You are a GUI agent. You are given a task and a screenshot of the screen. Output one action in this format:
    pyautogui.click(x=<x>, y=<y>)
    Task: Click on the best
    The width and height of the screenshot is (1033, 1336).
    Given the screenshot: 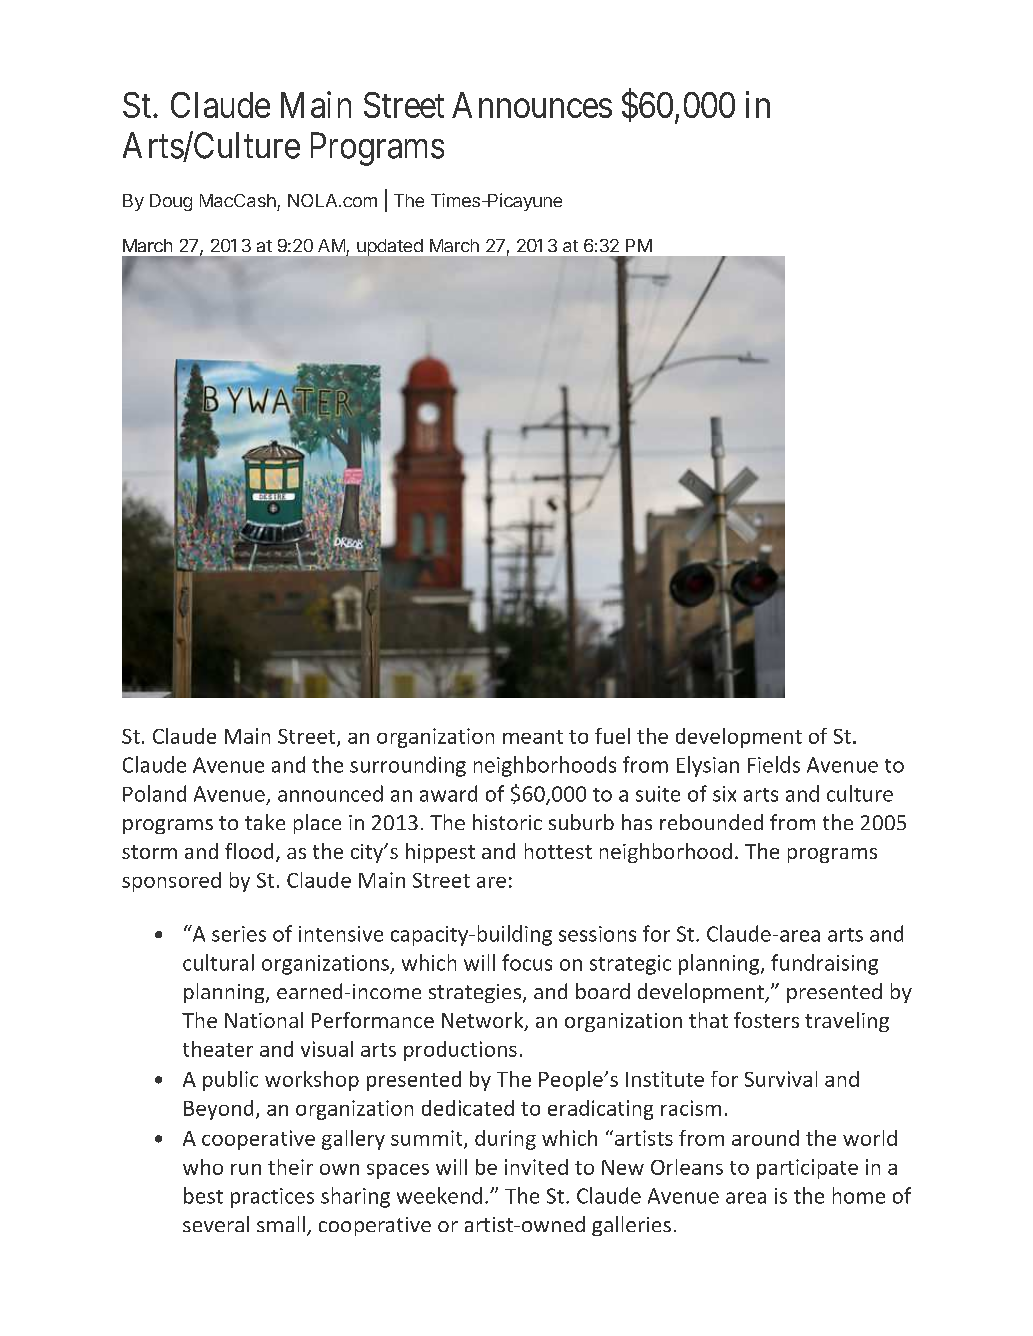 What is the action you would take?
    pyautogui.click(x=203, y=1195)
